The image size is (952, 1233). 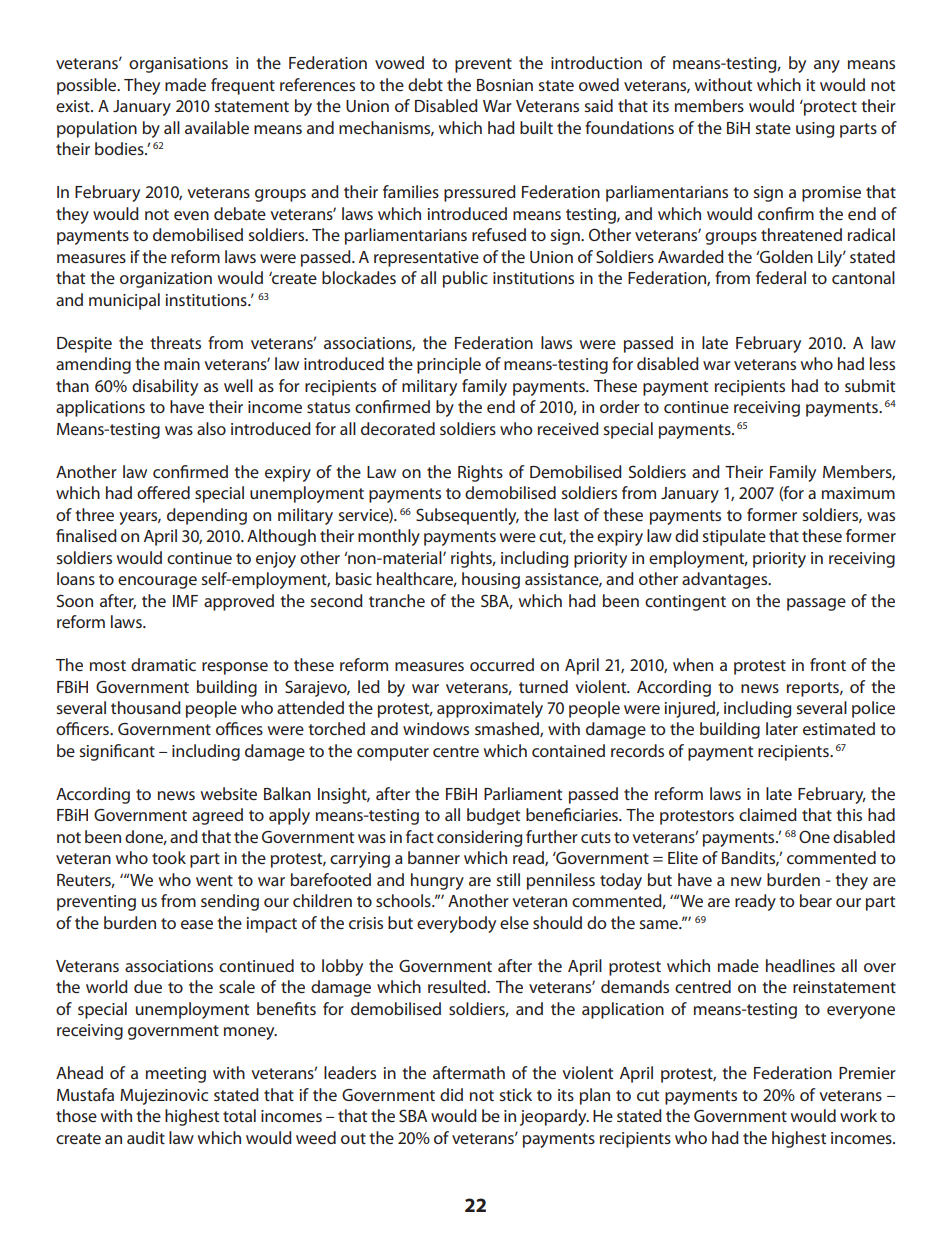 What do you see at coordinates (178, 65) in the screenshot?
I see `organisations` at bounding box center [178, 65].
